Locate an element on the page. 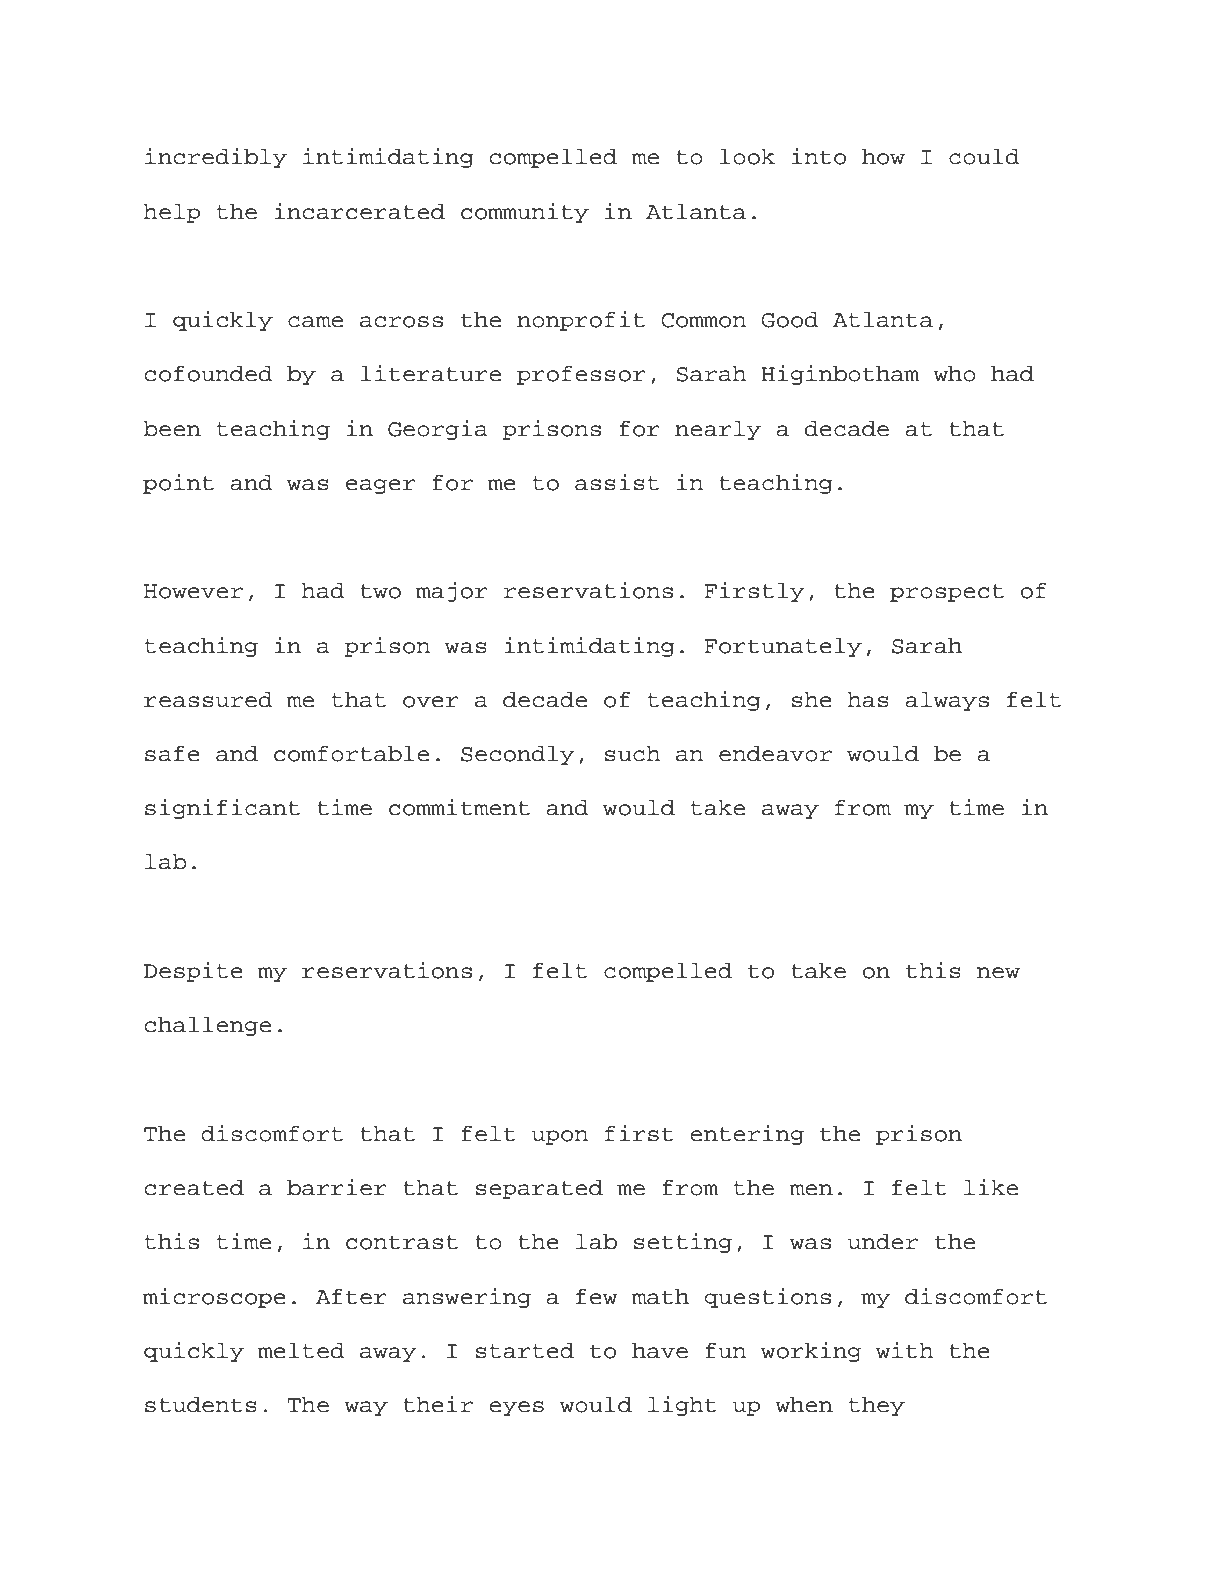 This document has height=1580, width=1221. two is located at coordinates (380, 591).
